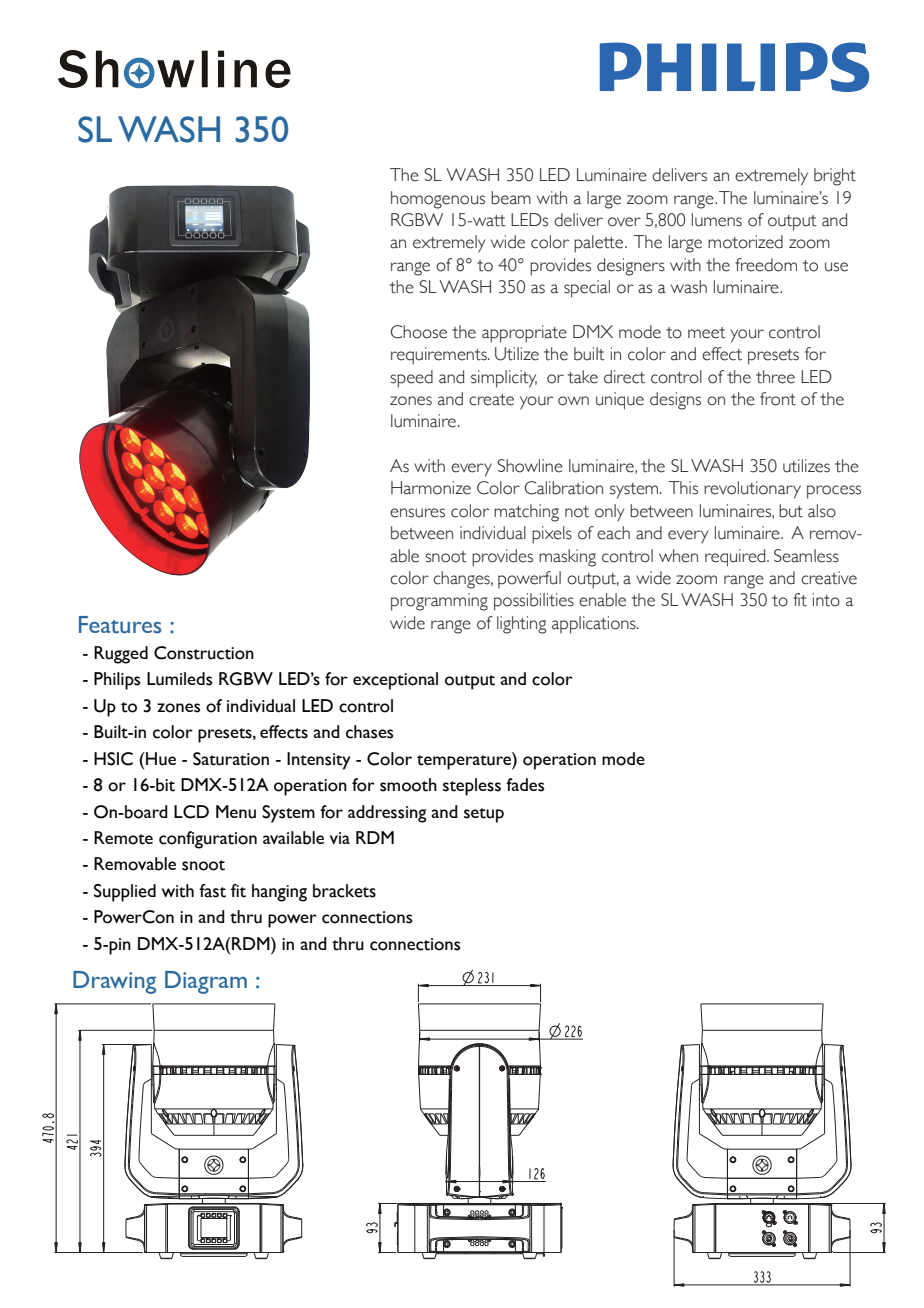 This document has width=924, height=1308. Describe the element at coordinates (736, 558) in the document. I see `required` at that location.
